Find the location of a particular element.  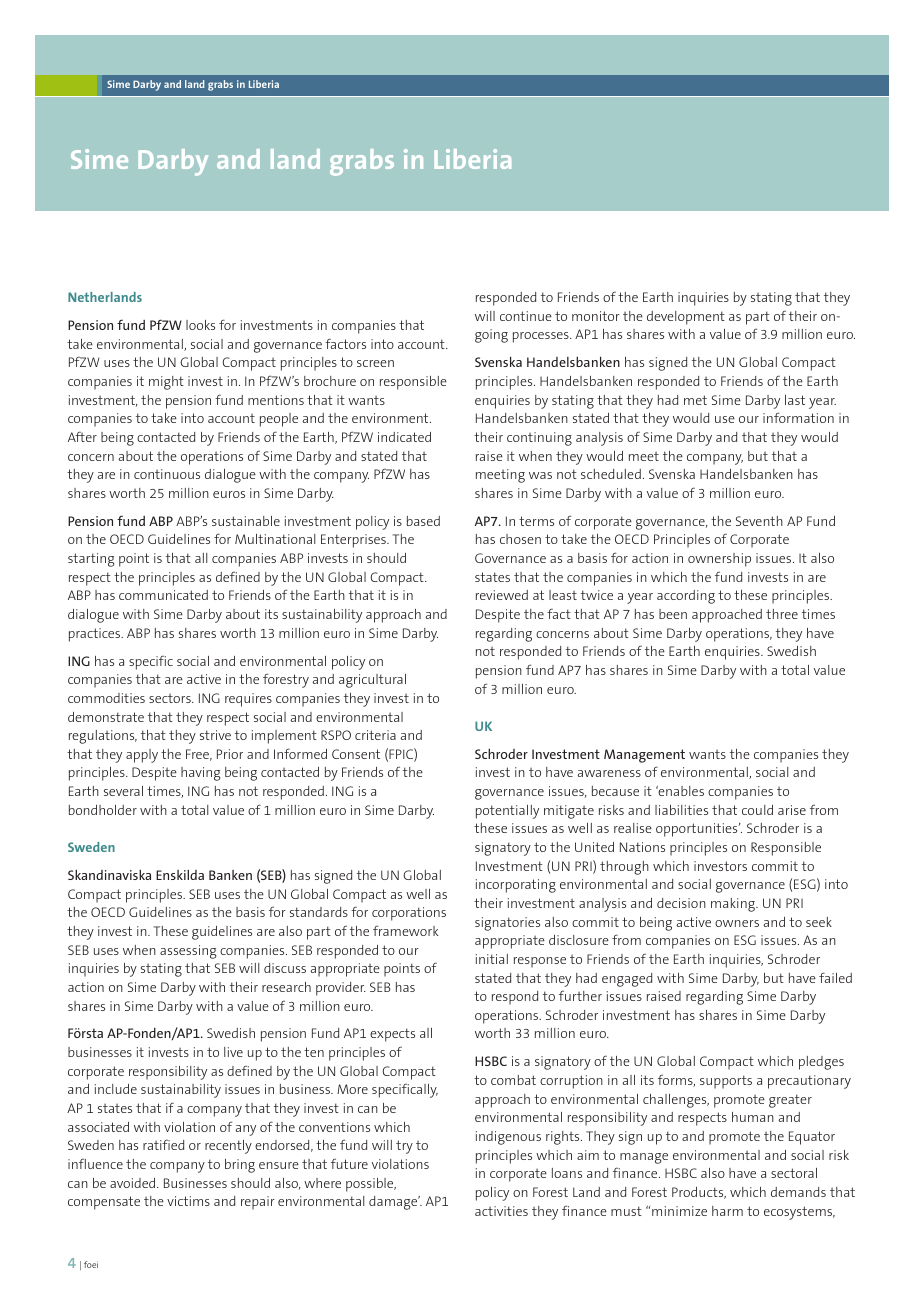

development is located at coordinates (686, 318).
